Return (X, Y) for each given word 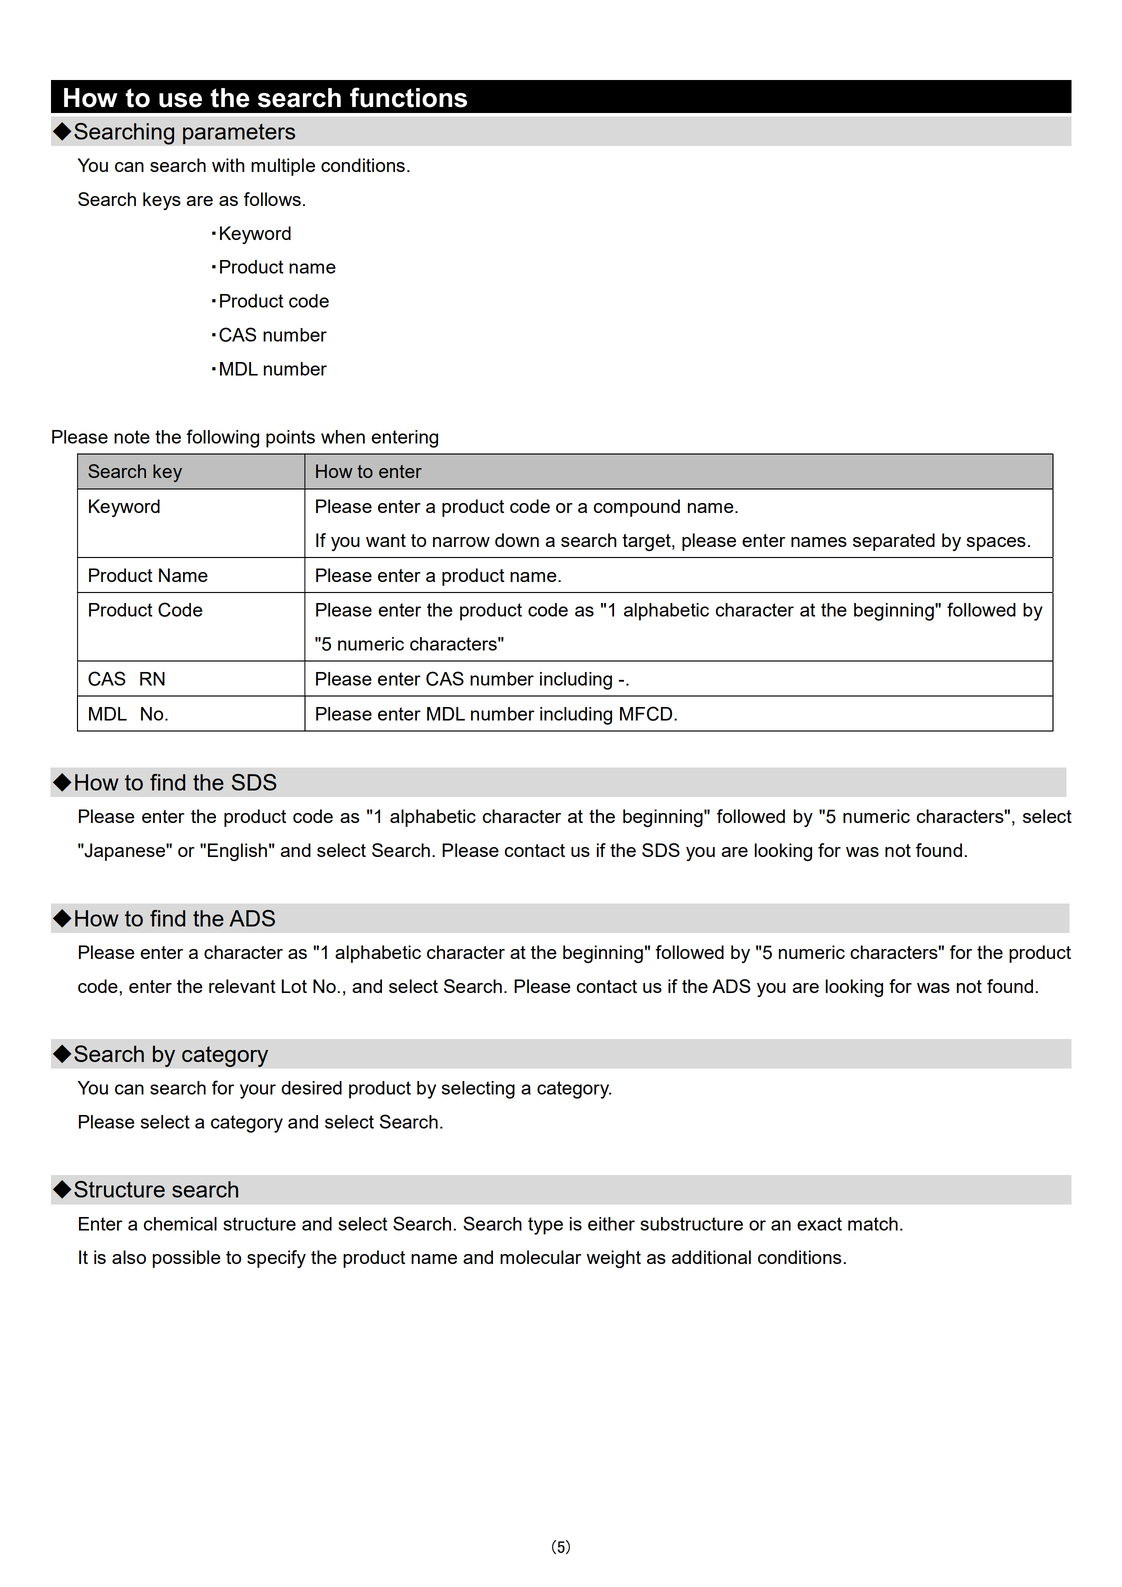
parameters (239, 134)
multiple (283, 167)
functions (408, 97)
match (873, 1224)
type (545, 1226)
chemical (180, 1224)
